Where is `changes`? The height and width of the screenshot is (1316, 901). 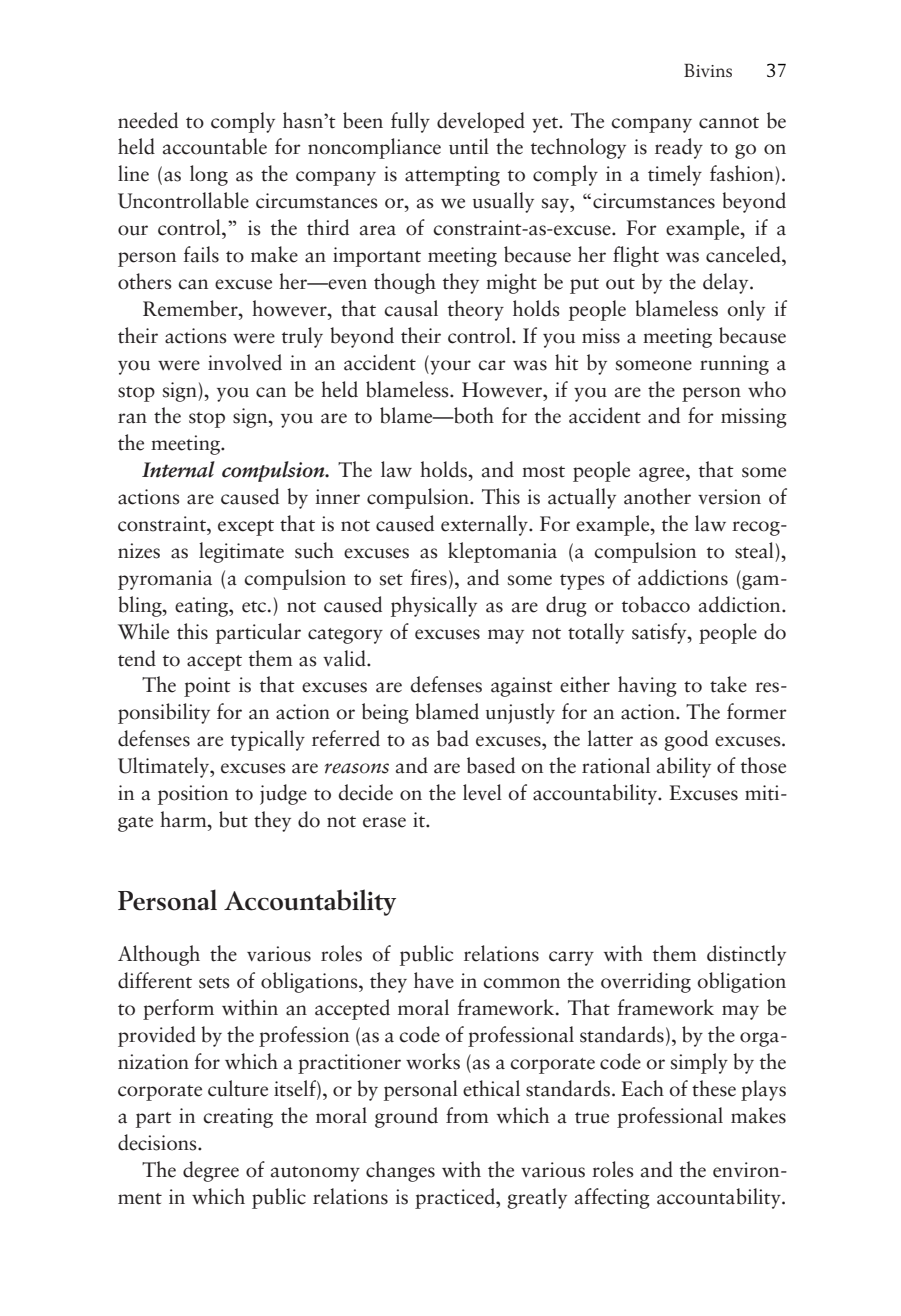
changes is located at coordinates (400, 1171).
